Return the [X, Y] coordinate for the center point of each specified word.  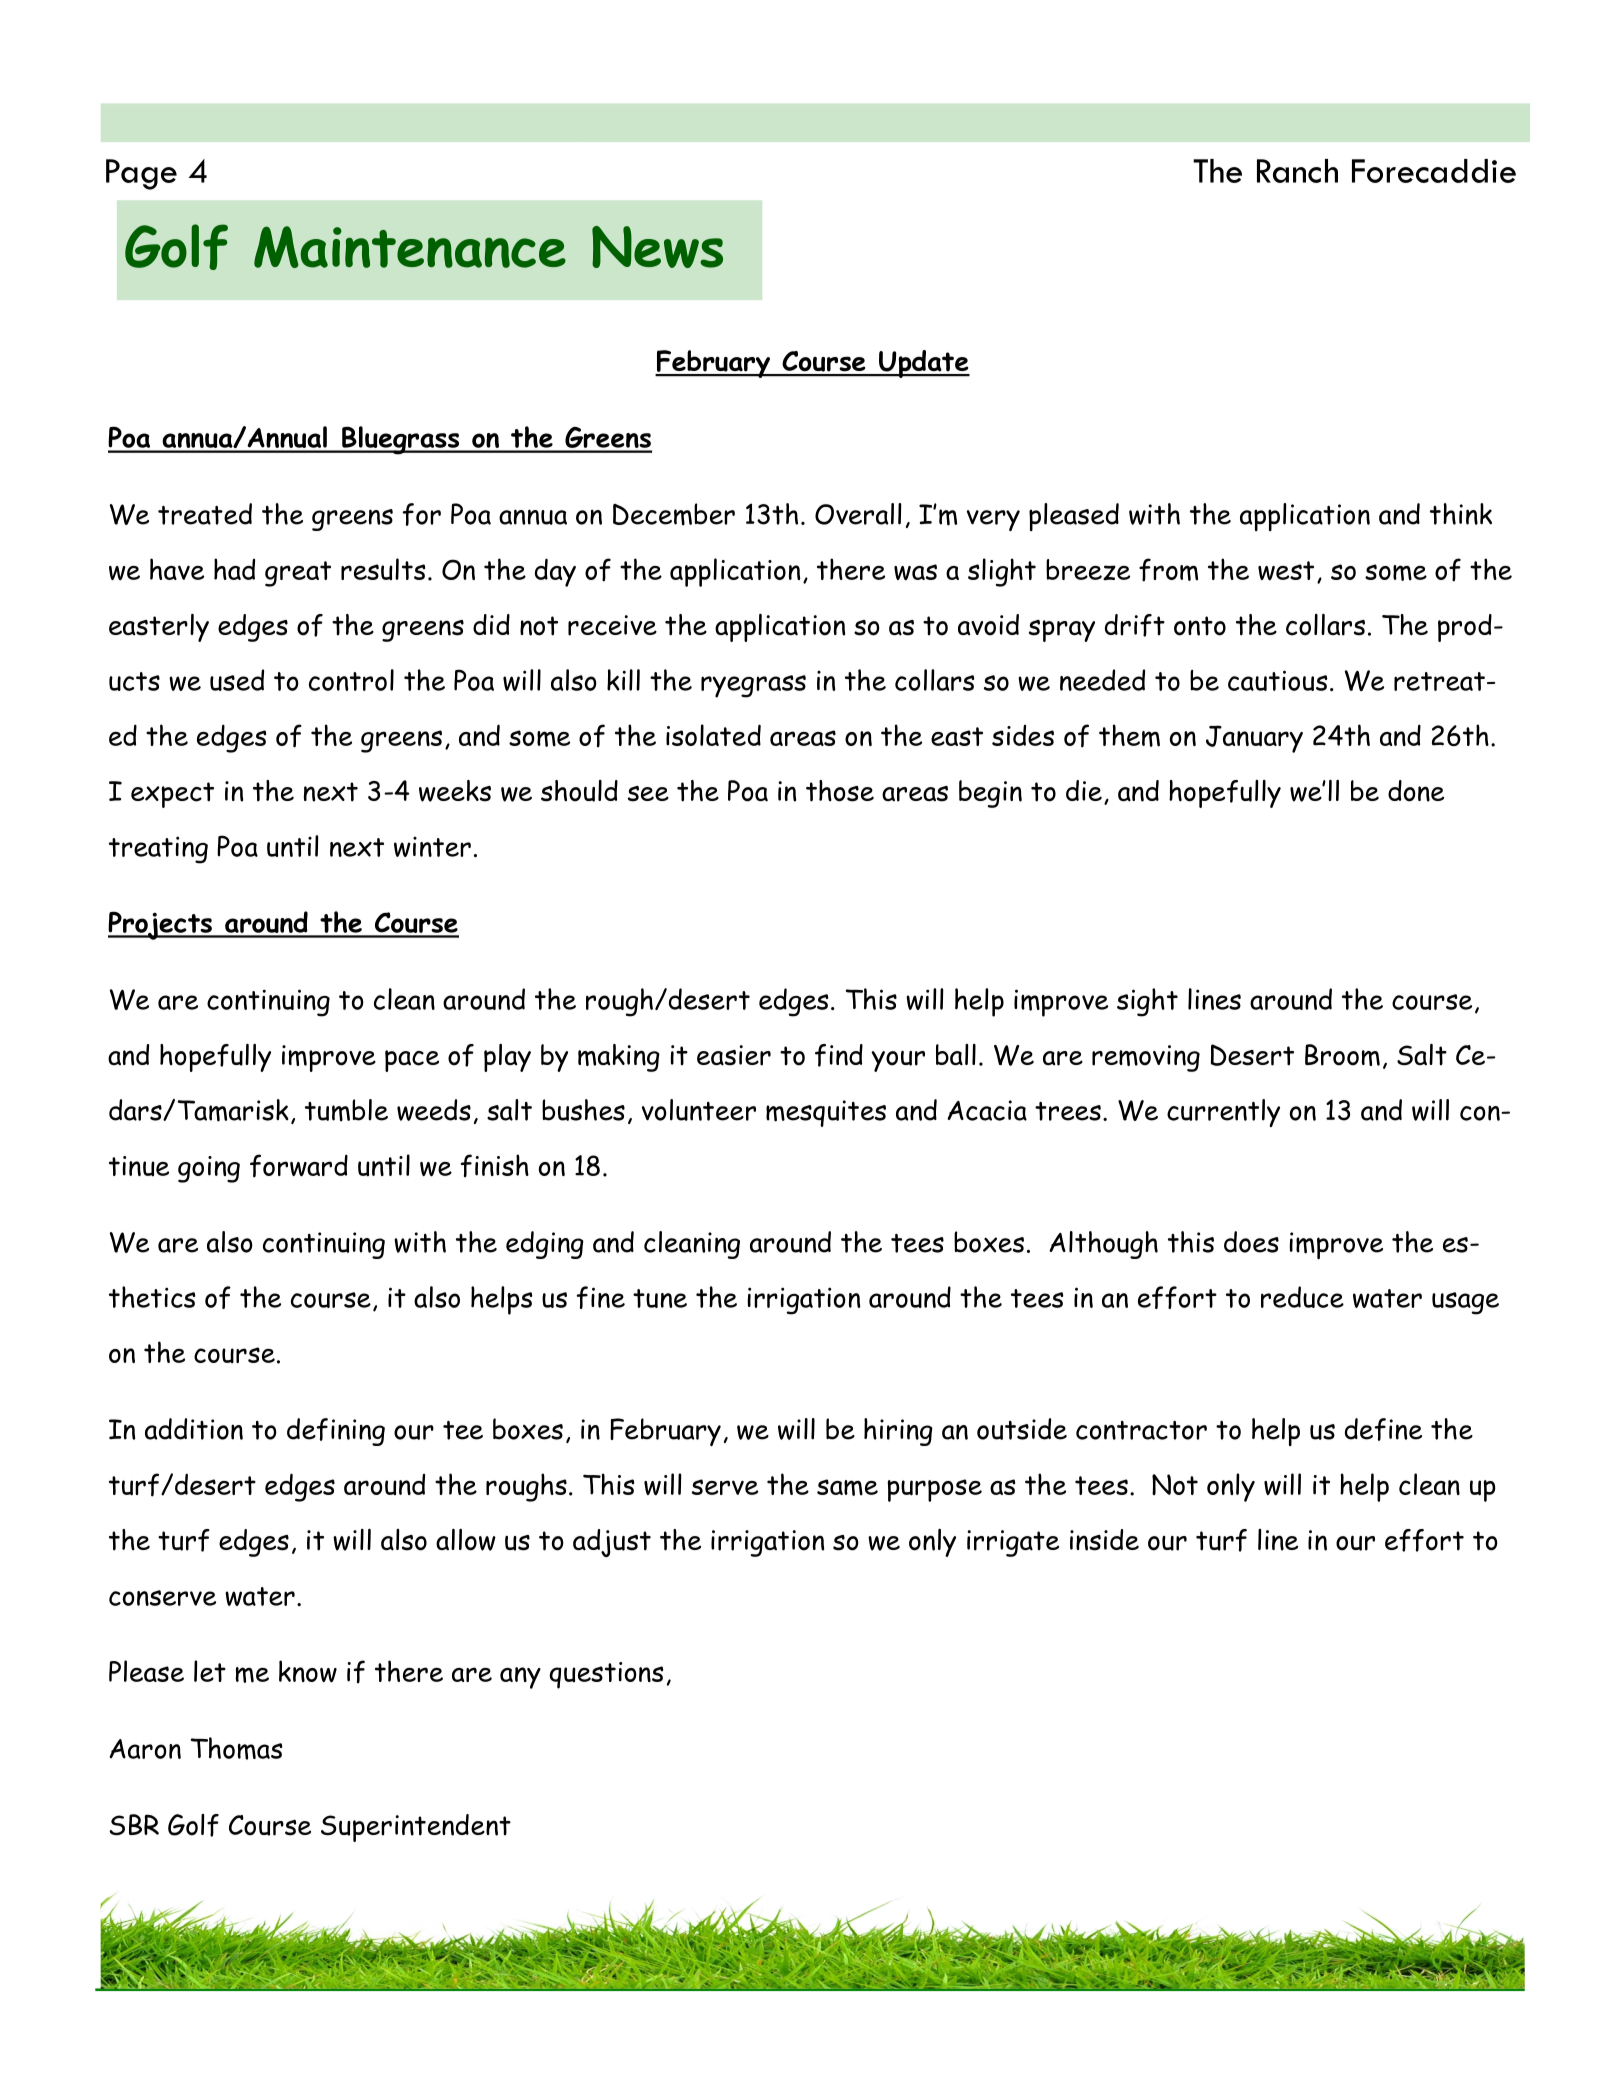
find [839, 1055]
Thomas [237, 1748]
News [657, 247]
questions [606, 1675]
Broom [1342, 1055]
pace [412, 1061]
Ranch [1297, 171]
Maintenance [410, 247]
